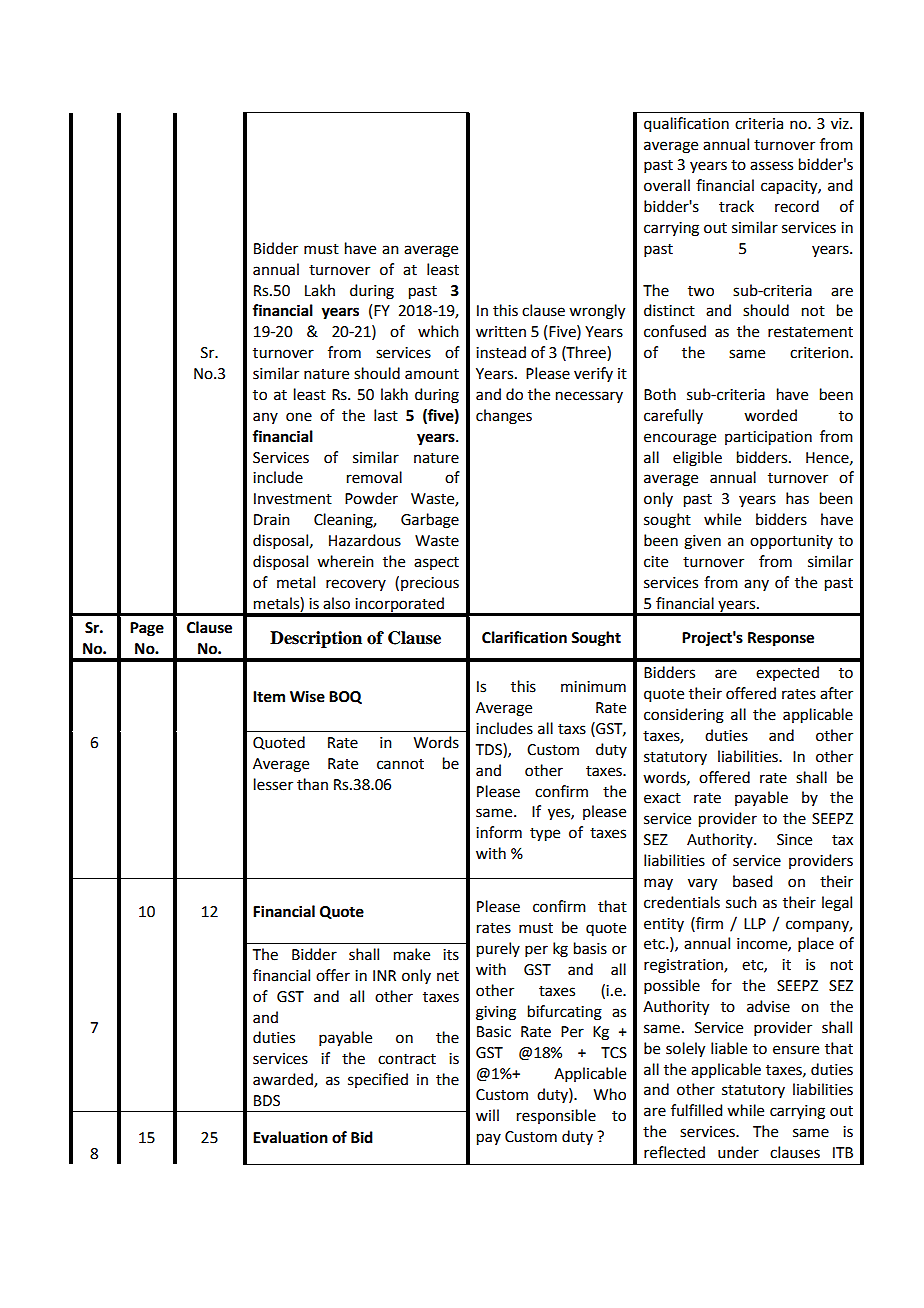 This screenshot has width=924, height=1308. I want to click on Since, so click(794, 840).
